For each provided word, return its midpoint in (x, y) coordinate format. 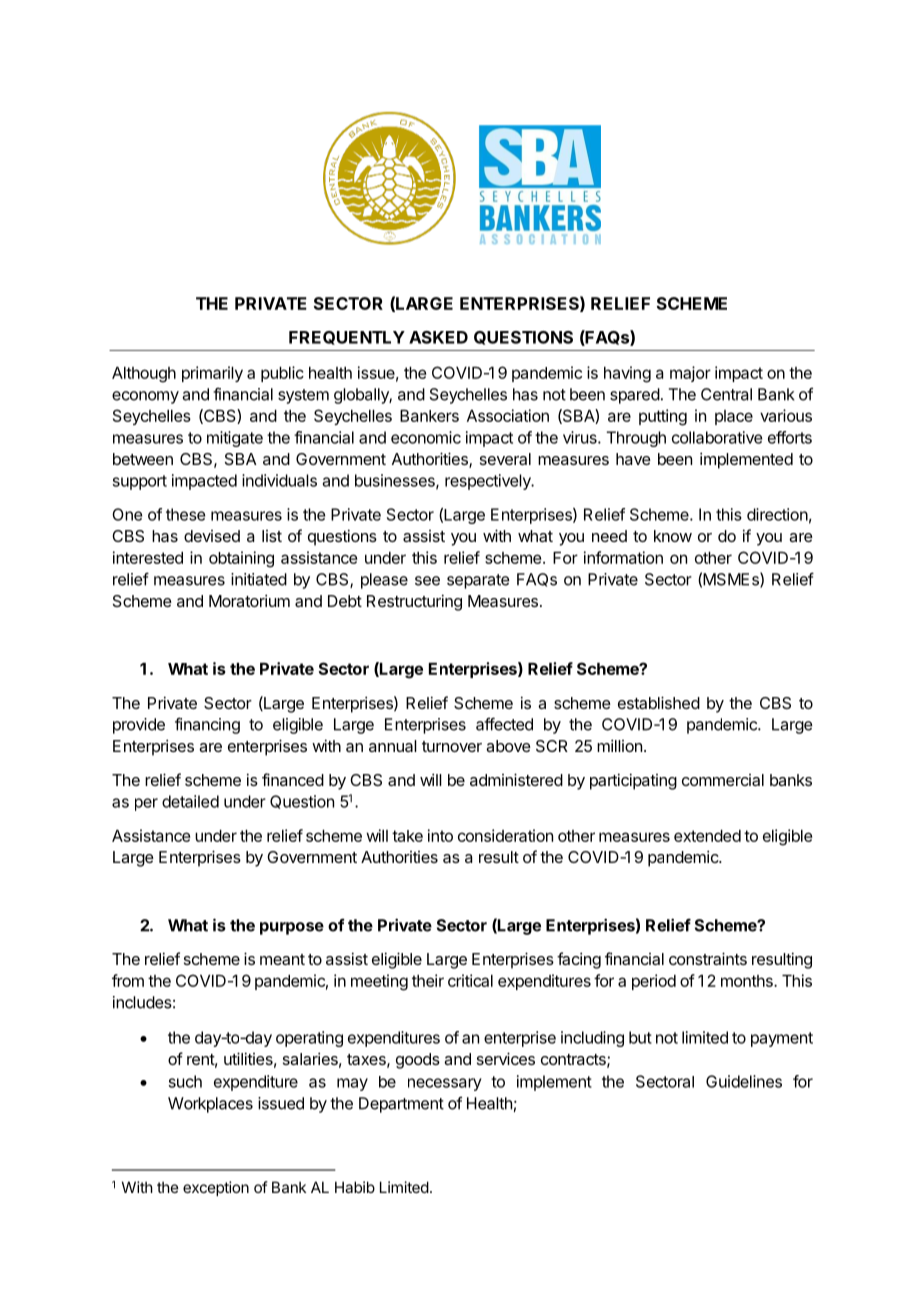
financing (207, 725)
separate (478, 581)
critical (470, 980)
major (690, 374)
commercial (723, 780)
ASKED (438, 337)
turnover (452, 746)
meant (282, 959)
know (673, 536)
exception (216, 1188)
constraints (708, 958)
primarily (212, 374)
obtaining (241, 559)
